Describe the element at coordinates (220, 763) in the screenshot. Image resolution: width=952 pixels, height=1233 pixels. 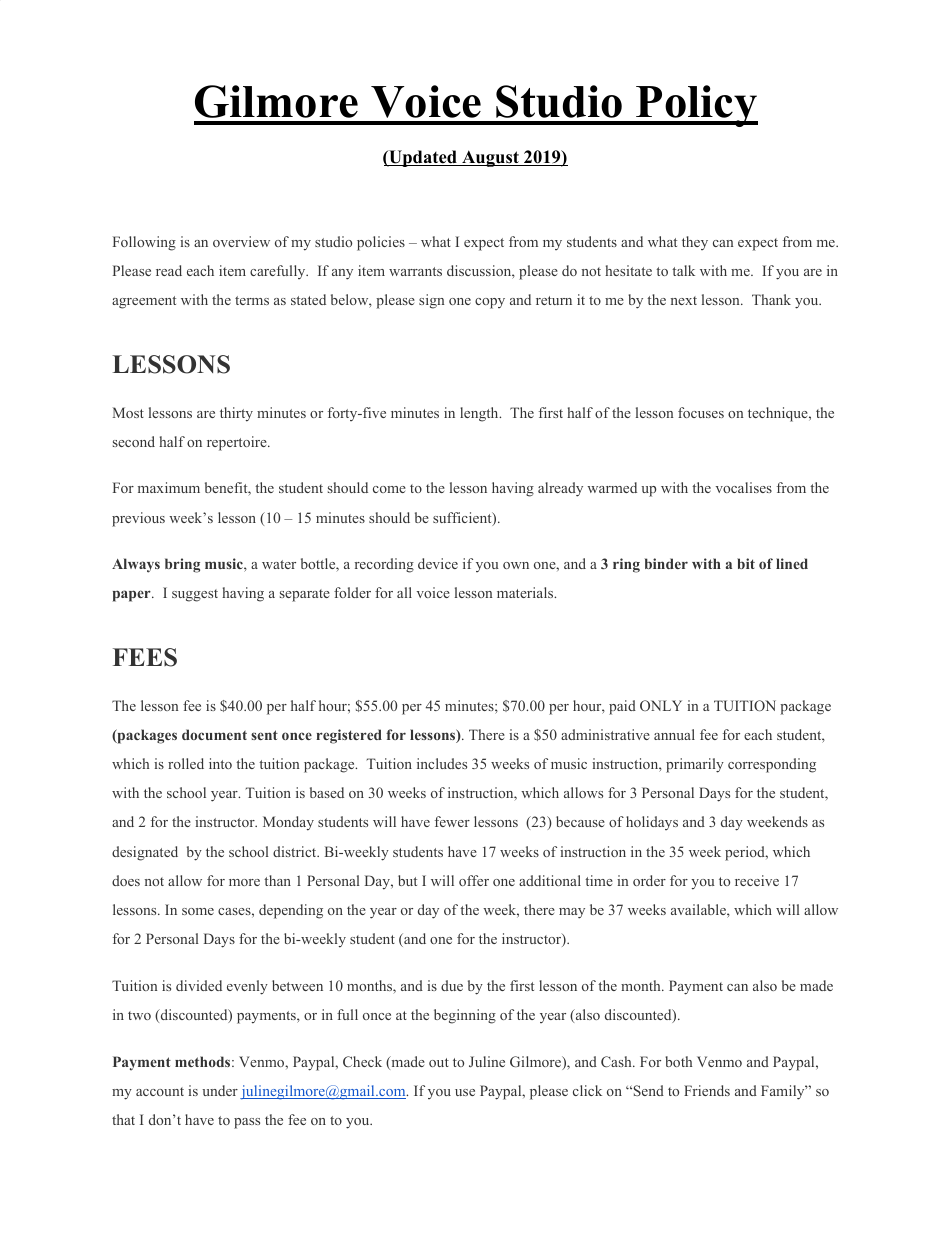
I see `into` at that location.
